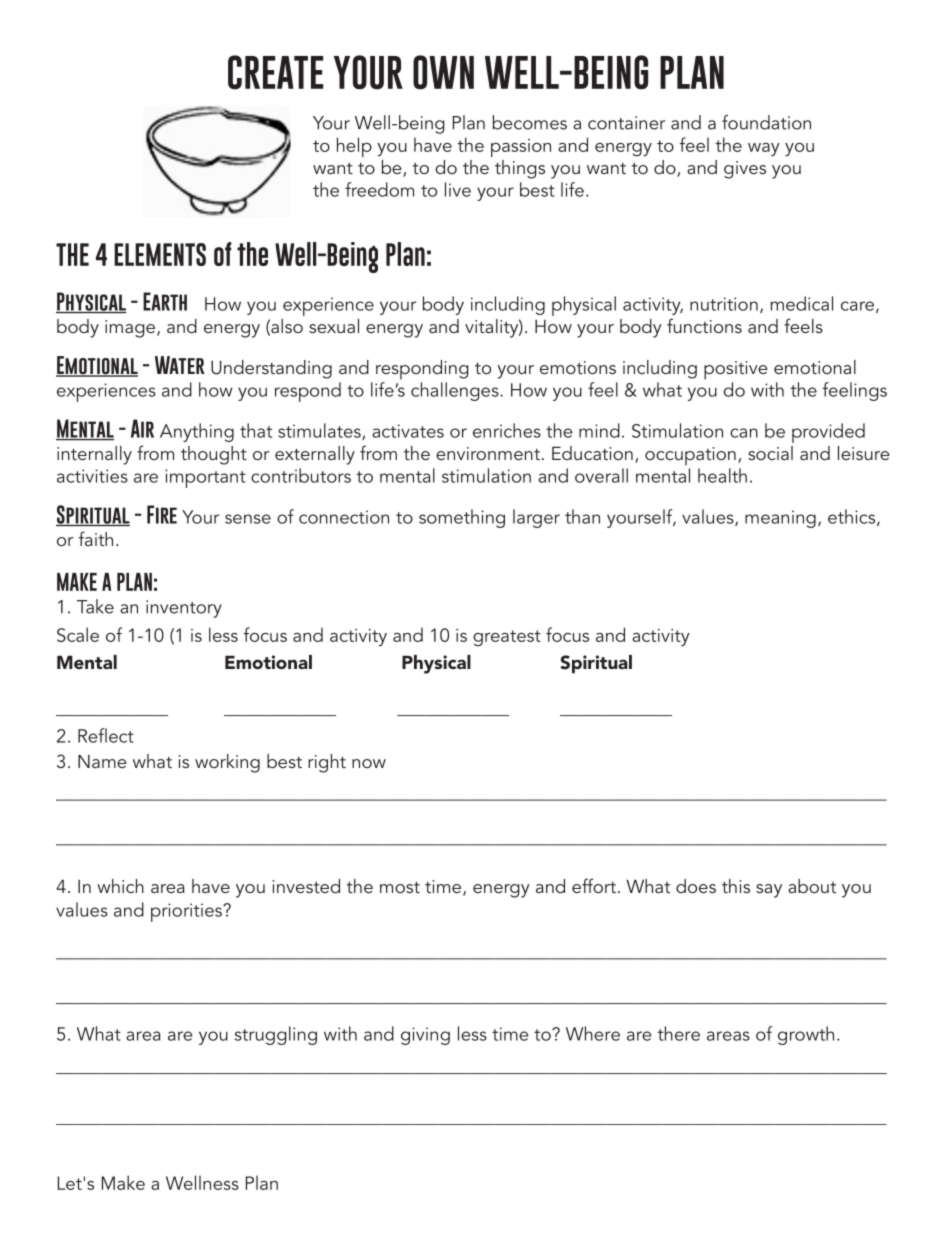 This page has height=1233, width=952. I want to click on growth, so click(806, 1035).
